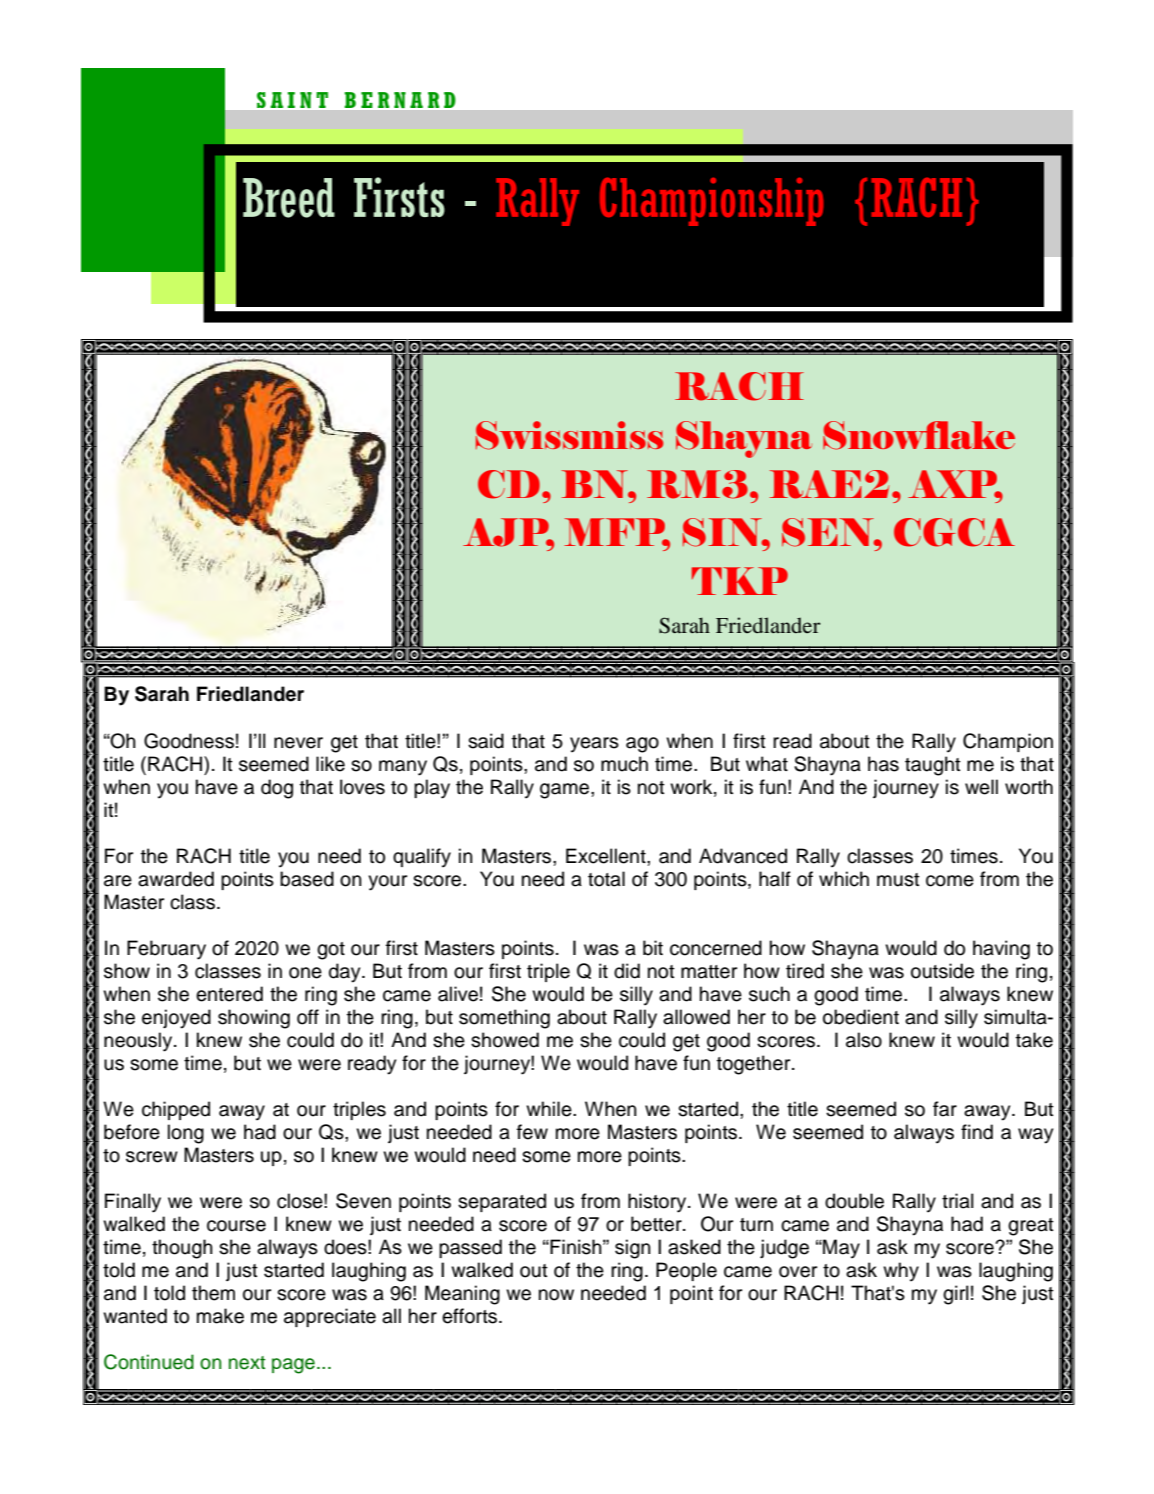  I want to click on efforts, so click(471, 1316).
